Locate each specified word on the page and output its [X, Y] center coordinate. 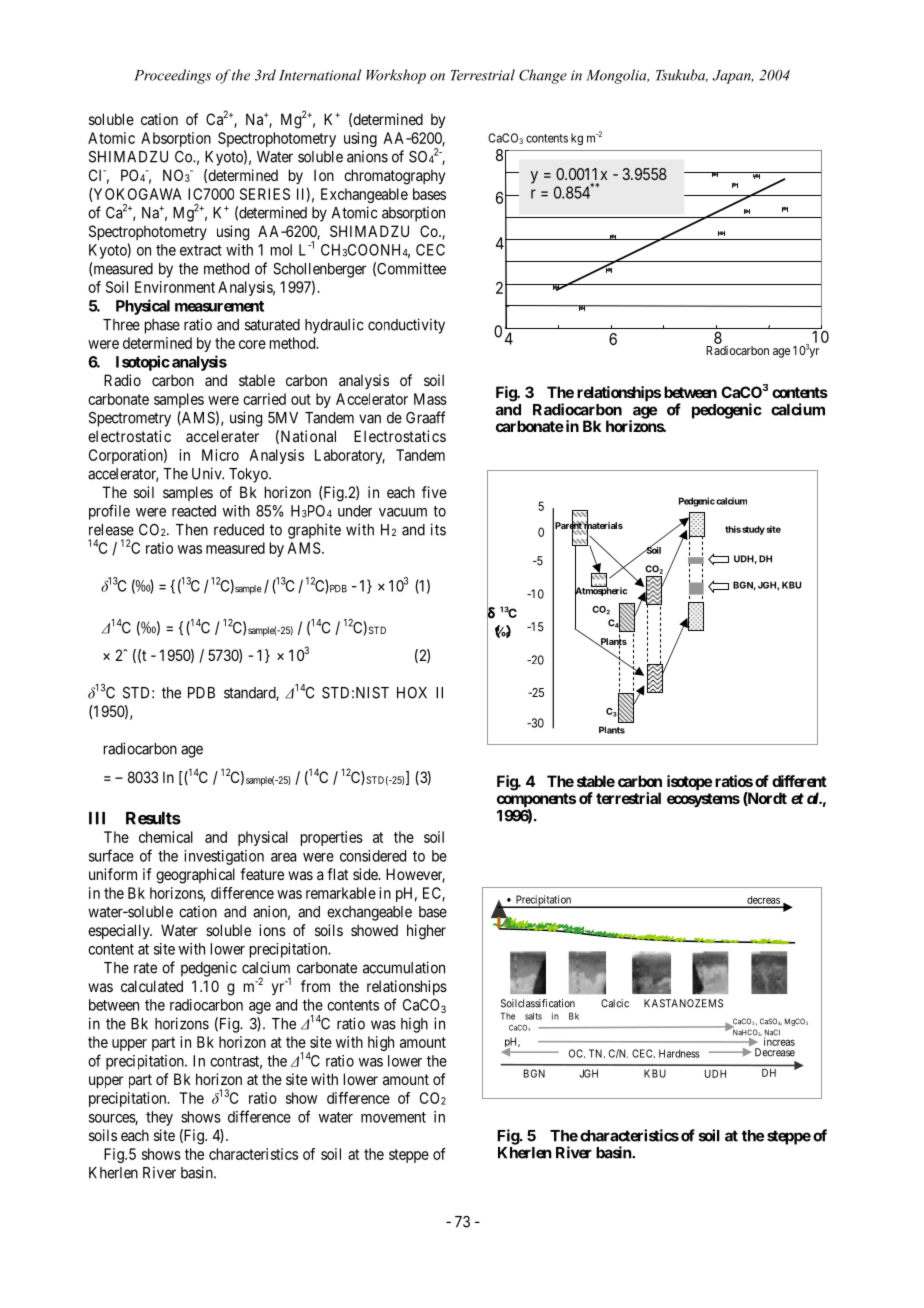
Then [192, 530]
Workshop [396, 76]
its [438, 529]
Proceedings [172, 76]
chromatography [394, 177]
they [159, 1118]
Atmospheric [601, 592]
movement [393, 1117]
